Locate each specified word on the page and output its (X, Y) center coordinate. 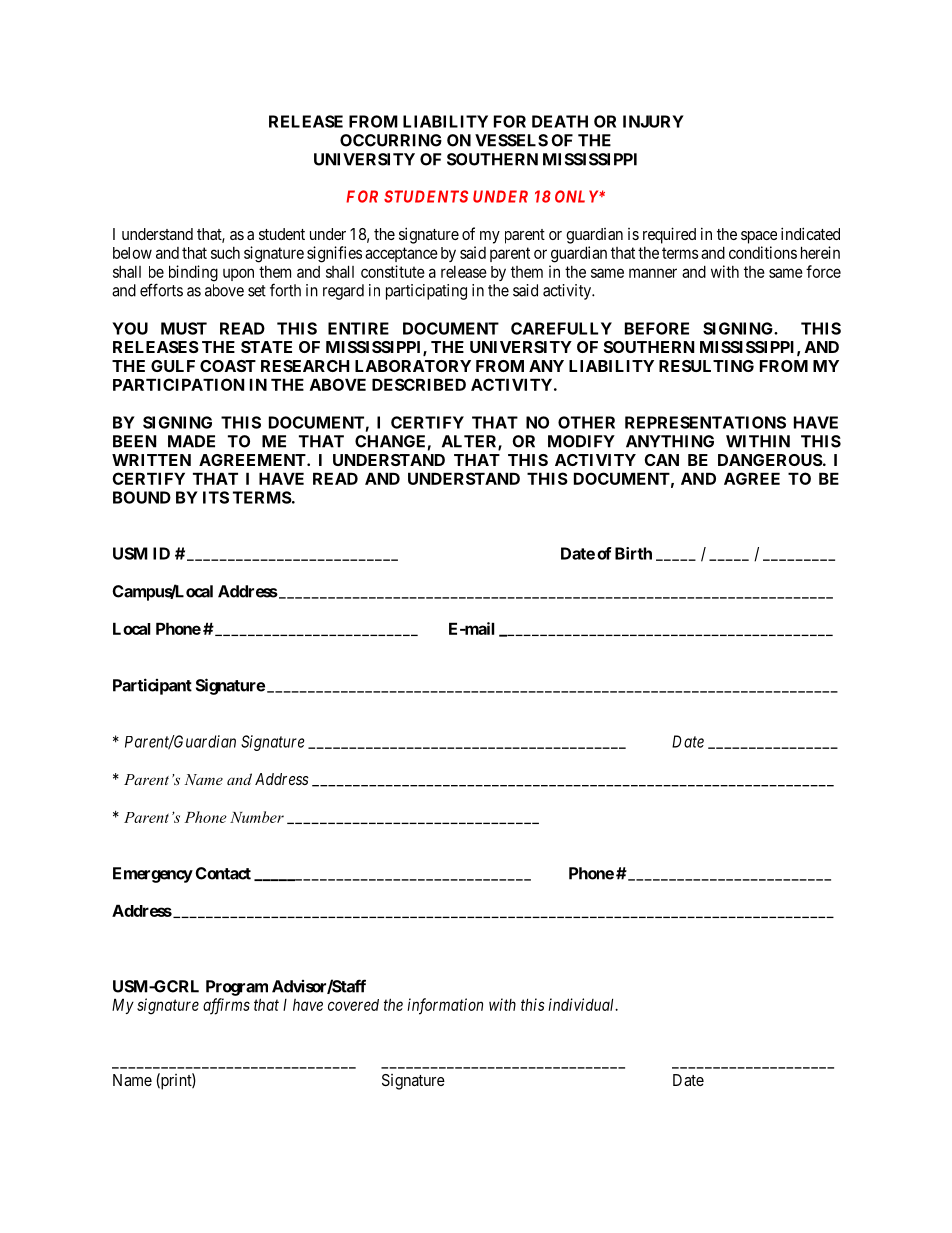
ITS (216, 497)
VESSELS (511, 140)
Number (257, 817)
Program (237, 988)
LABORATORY (413, 366)
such (225, 253)
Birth (633, 553)
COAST (228, 366)
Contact (223, 873)
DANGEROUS (770, 460)
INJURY (653, 121)
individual (582, 1004)
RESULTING (706, 366)
